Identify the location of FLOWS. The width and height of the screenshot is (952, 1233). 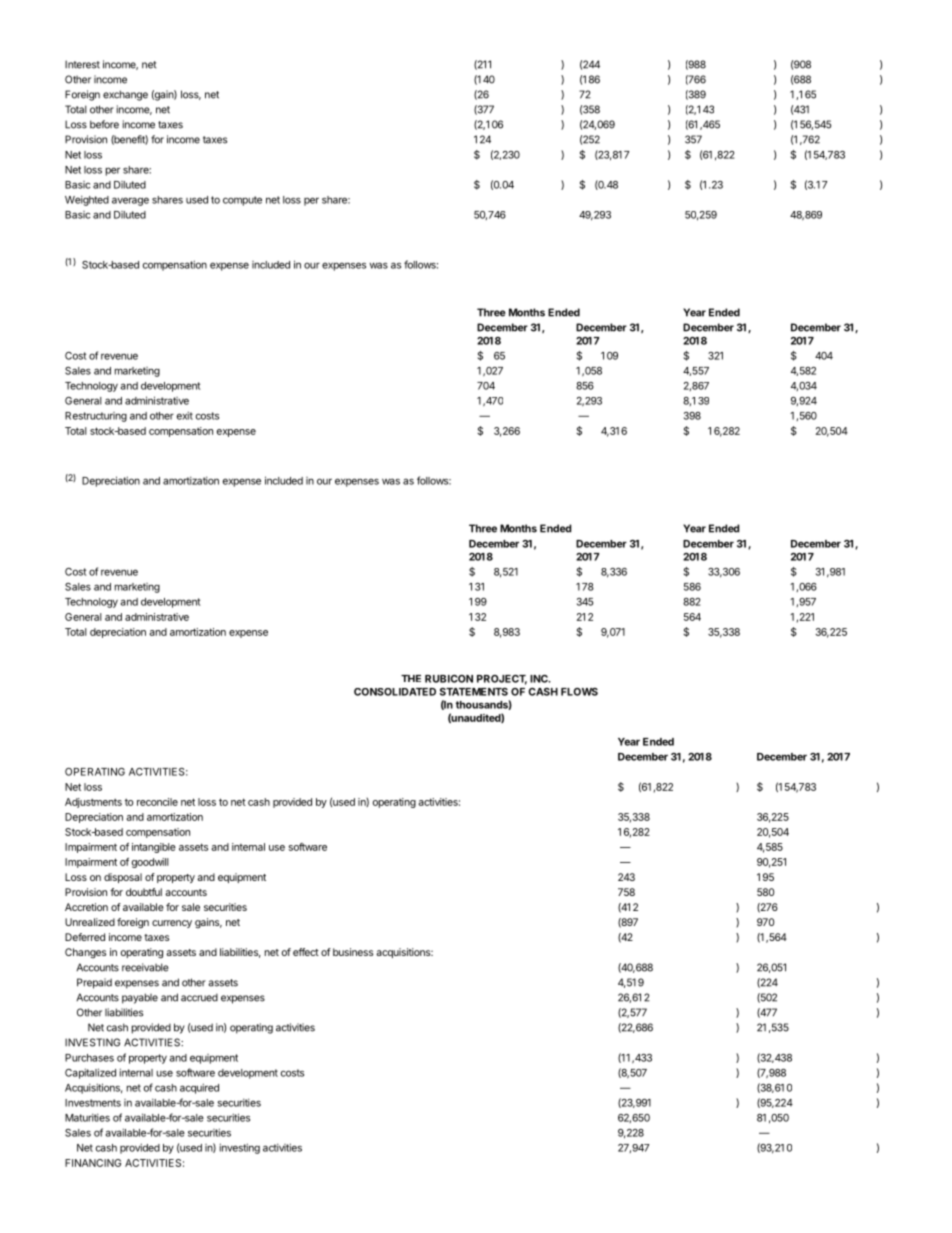
(579, 692).
